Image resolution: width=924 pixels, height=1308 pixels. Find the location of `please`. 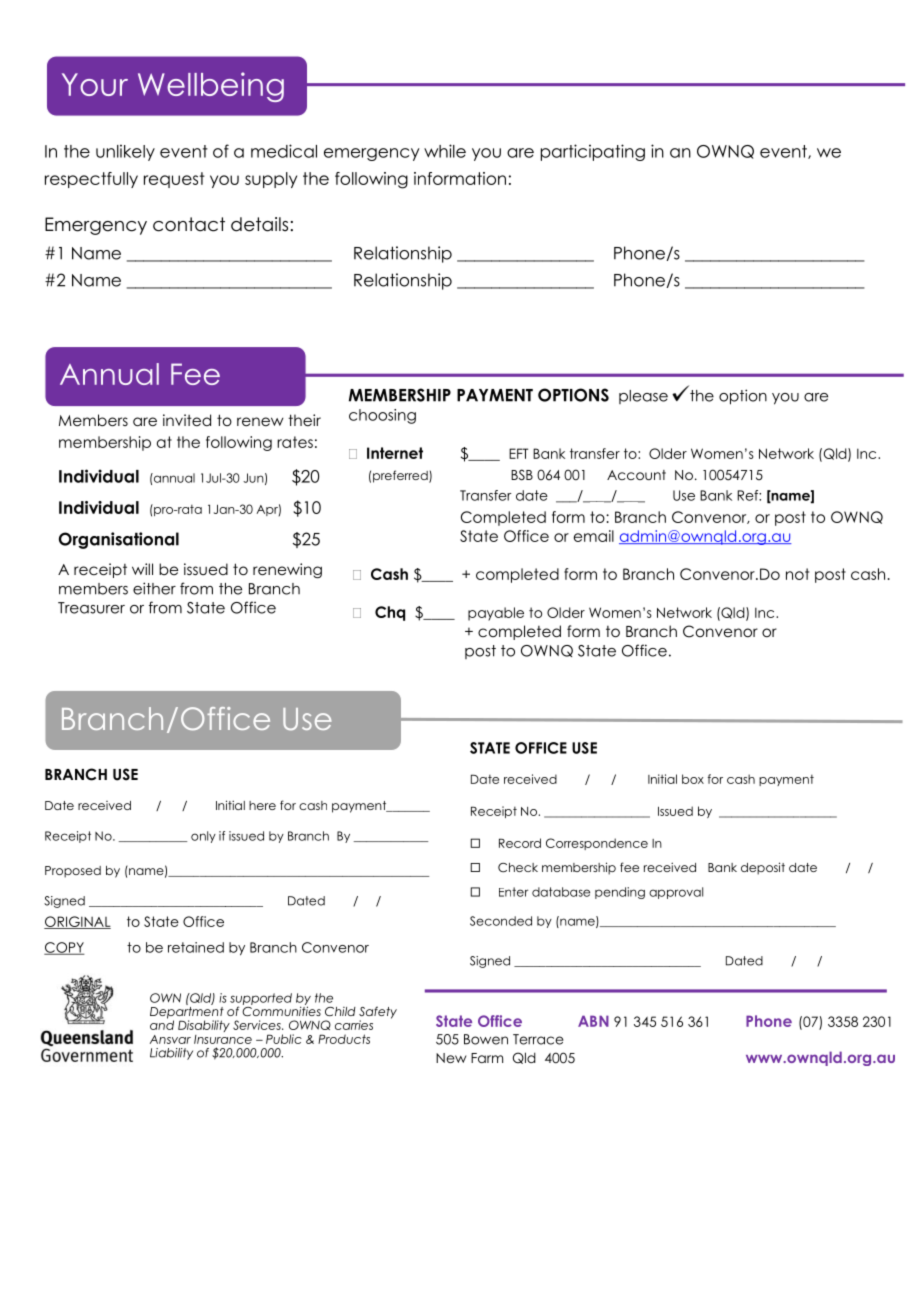

please is located at coordinates (643, 397).
